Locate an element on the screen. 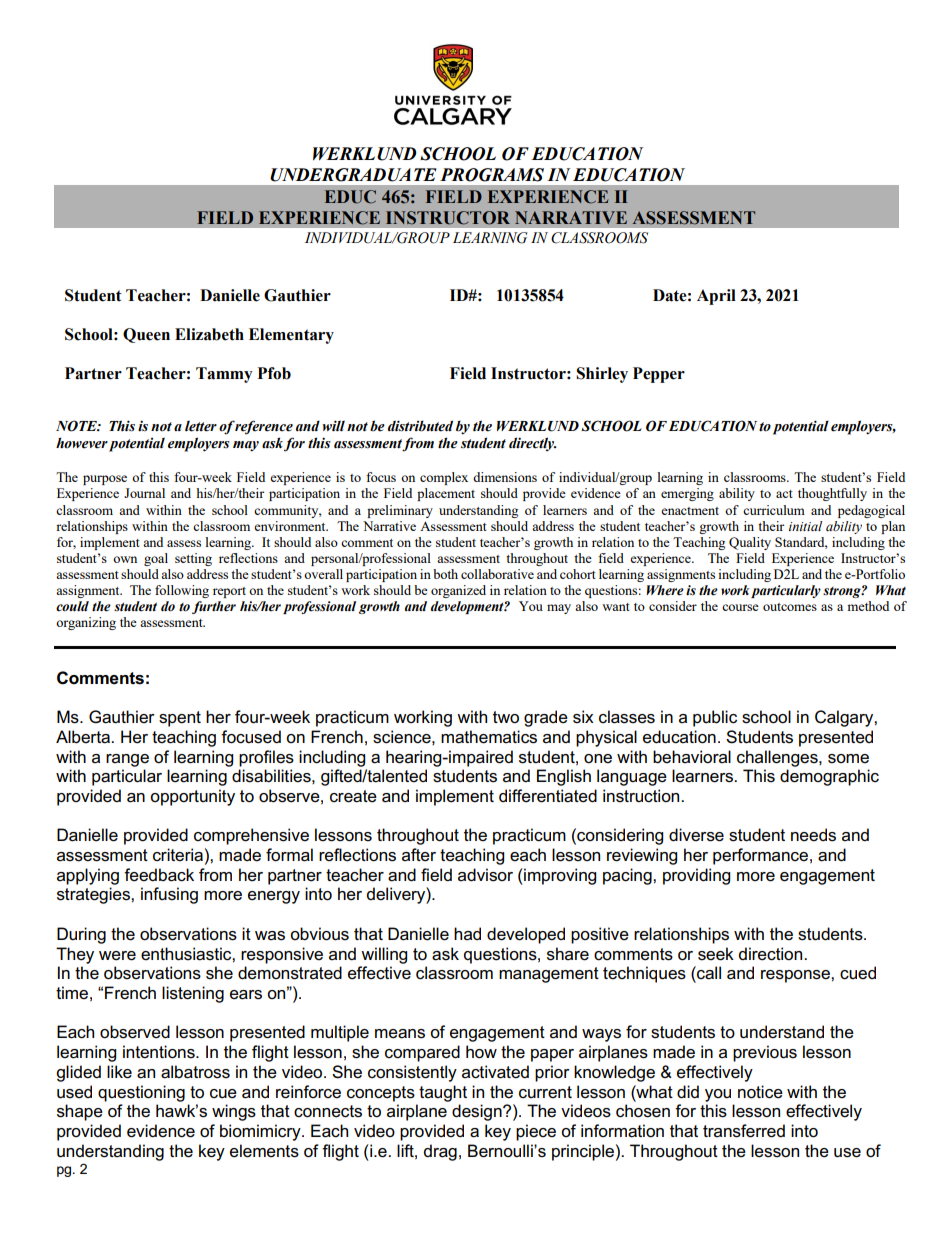 The image size is (952, 1233). April is located at coordinates (716, 297).
